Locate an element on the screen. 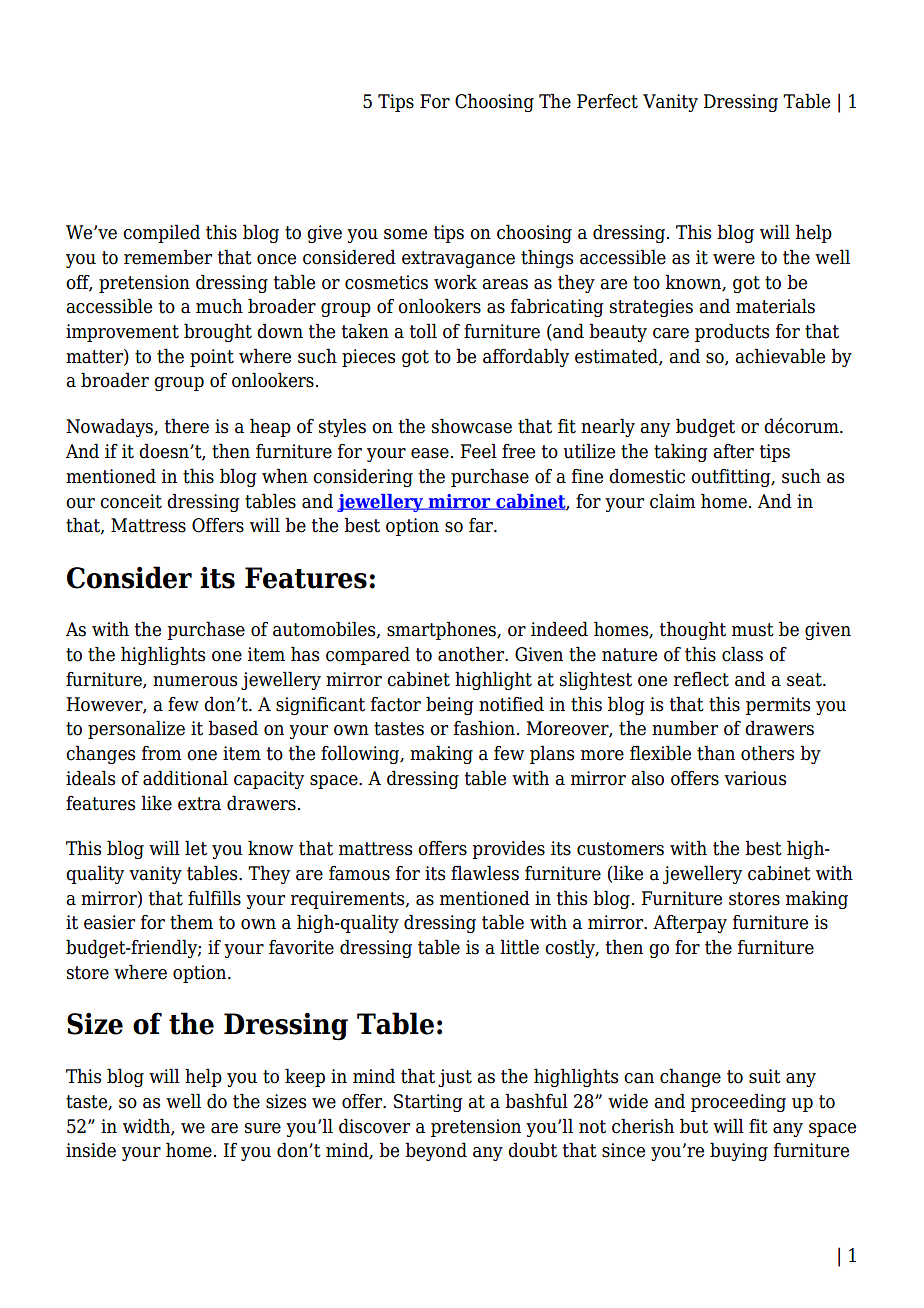  Perfect is located at coordinates (607, 101).
